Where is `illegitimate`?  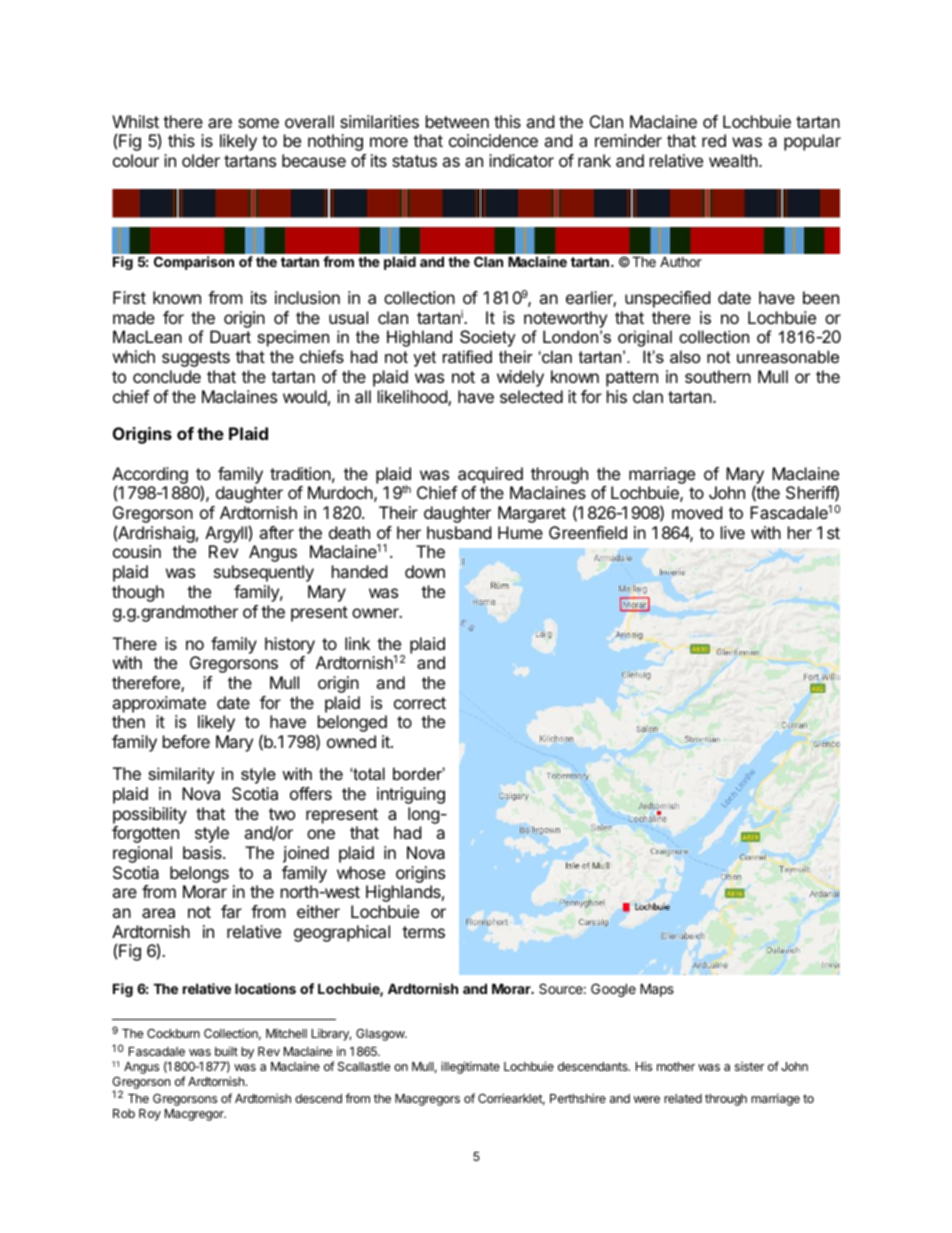
illegitimate is located at coordinates (470, 1067).
